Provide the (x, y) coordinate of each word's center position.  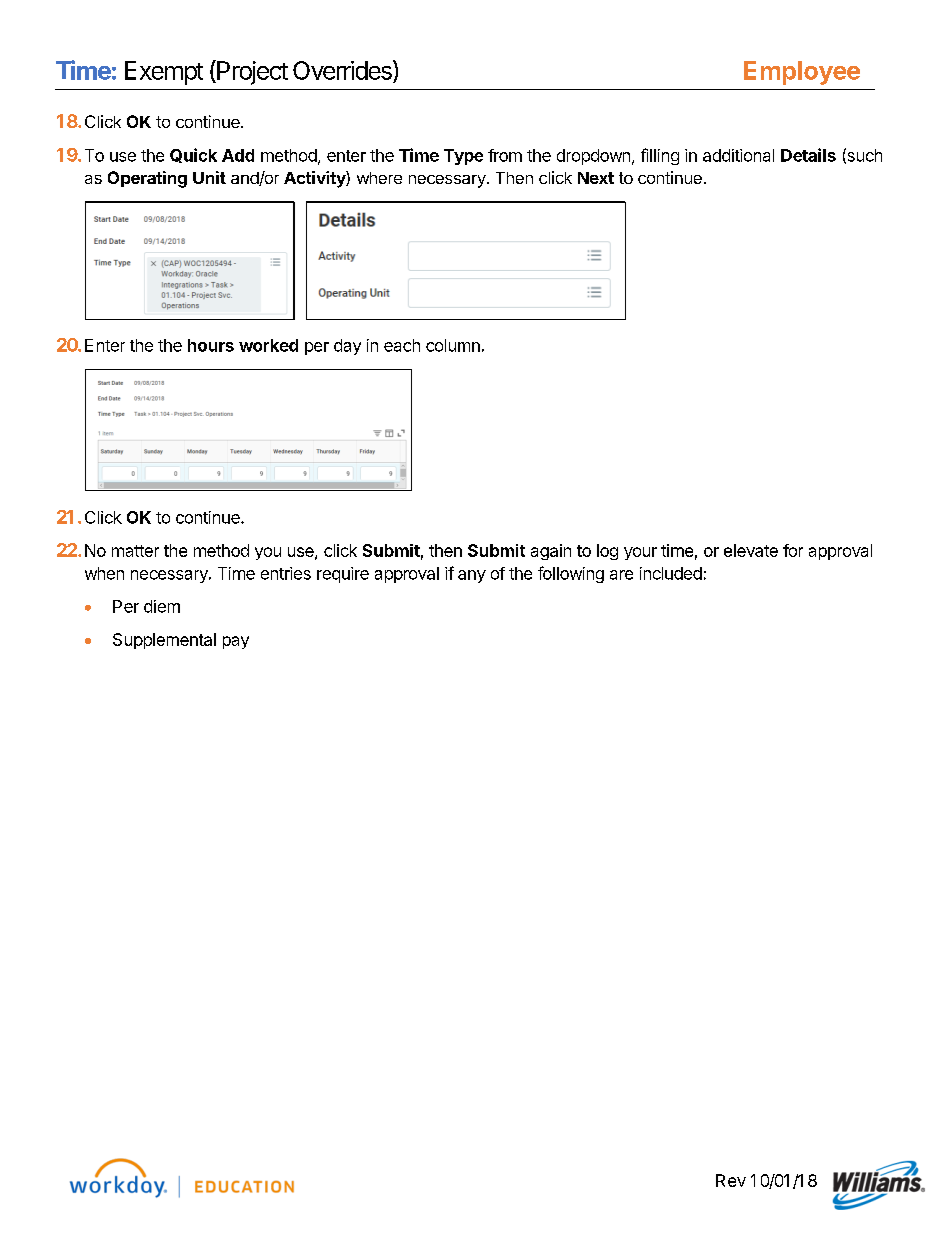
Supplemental (164, 641)
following (571, 574)
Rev (731, 1180)
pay (236, 642)
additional (738, 155)
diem (162, 606)
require (343, 575)
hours (211, 345)
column (453, 345)
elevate (751, 550)
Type (463, 157)
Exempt (164, 73)
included (671, 573)
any (472, 576)
